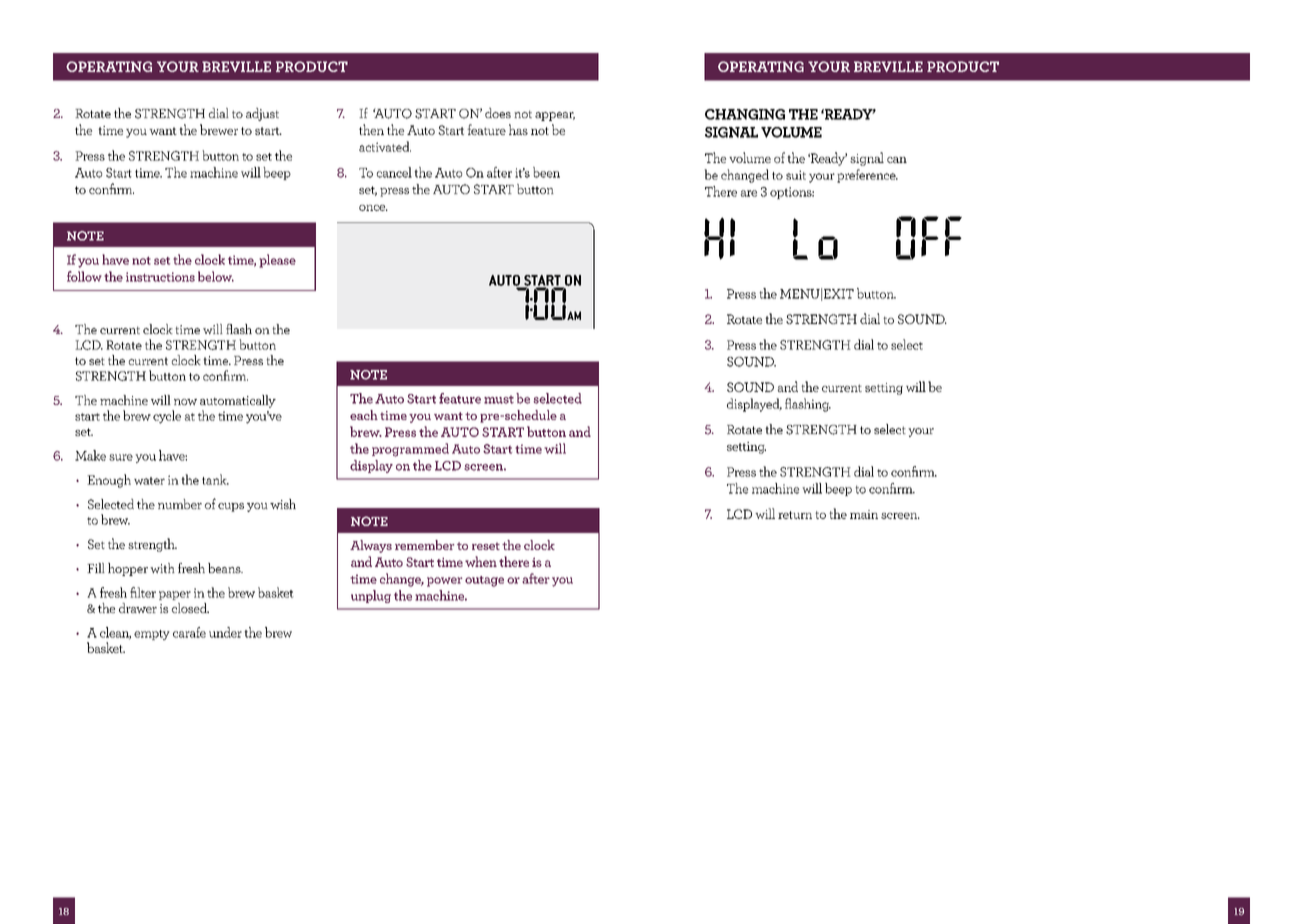 The image size is (1303, 924). What do you see at coordinates (745, 114) in the document?
I see `CHANGING` at bounding box center [745, 114].
